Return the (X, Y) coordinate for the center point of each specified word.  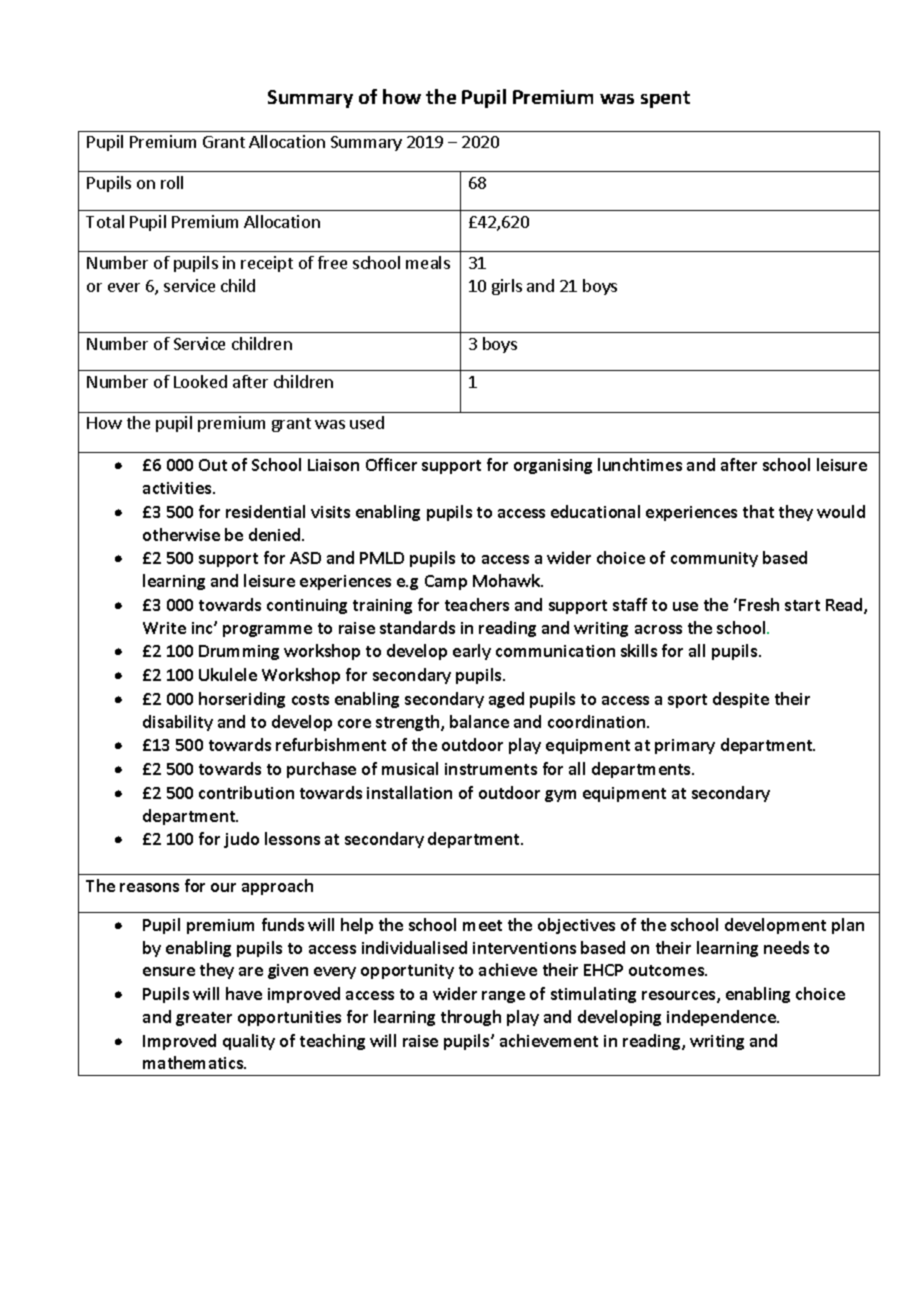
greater (204, 1019)
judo (241, 840)
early (472, 652)
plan (848, 926)
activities (178, 488)
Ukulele (228, 674)
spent (665, 99)
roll (172, 182)
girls (507, 287)
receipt (267, 264)
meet (482, 925)
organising (553, 466)
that (758, 511)
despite (741, 700)
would (841, 511)
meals (428, 262)
